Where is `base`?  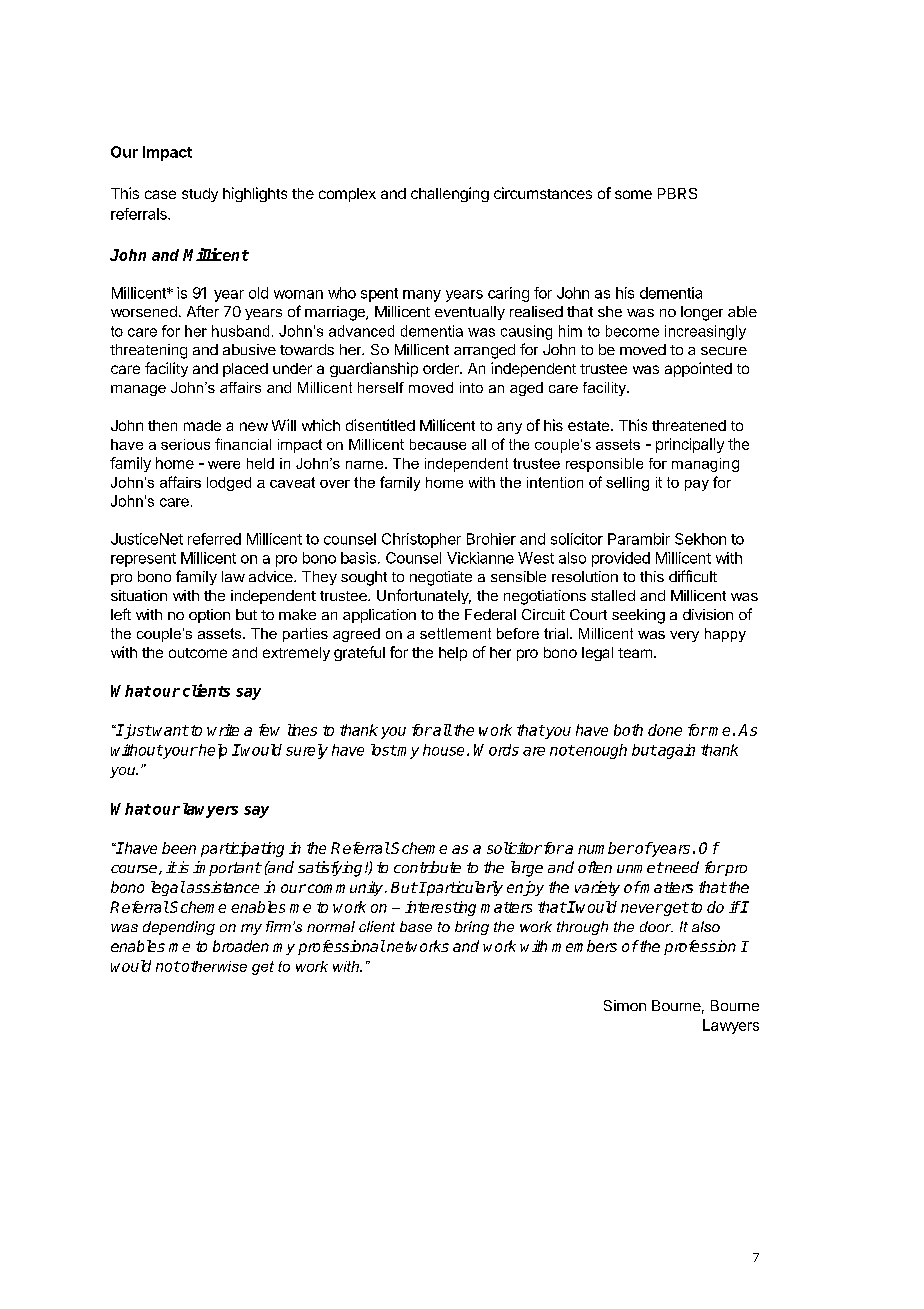
base is located at coordinates (416, 926).
